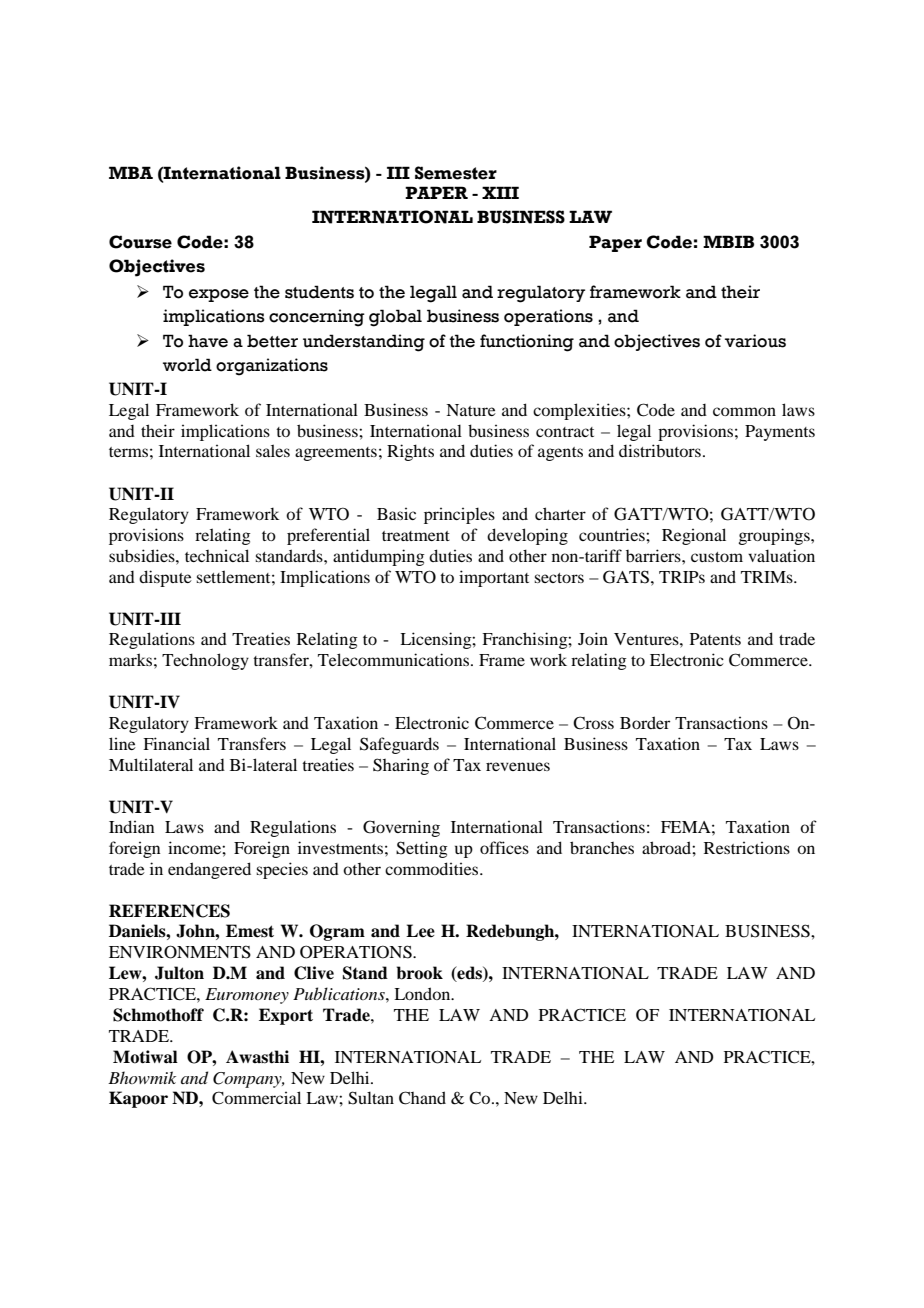 The image size is (924, 1308). I want to click on Patents, so click(715, 639).
